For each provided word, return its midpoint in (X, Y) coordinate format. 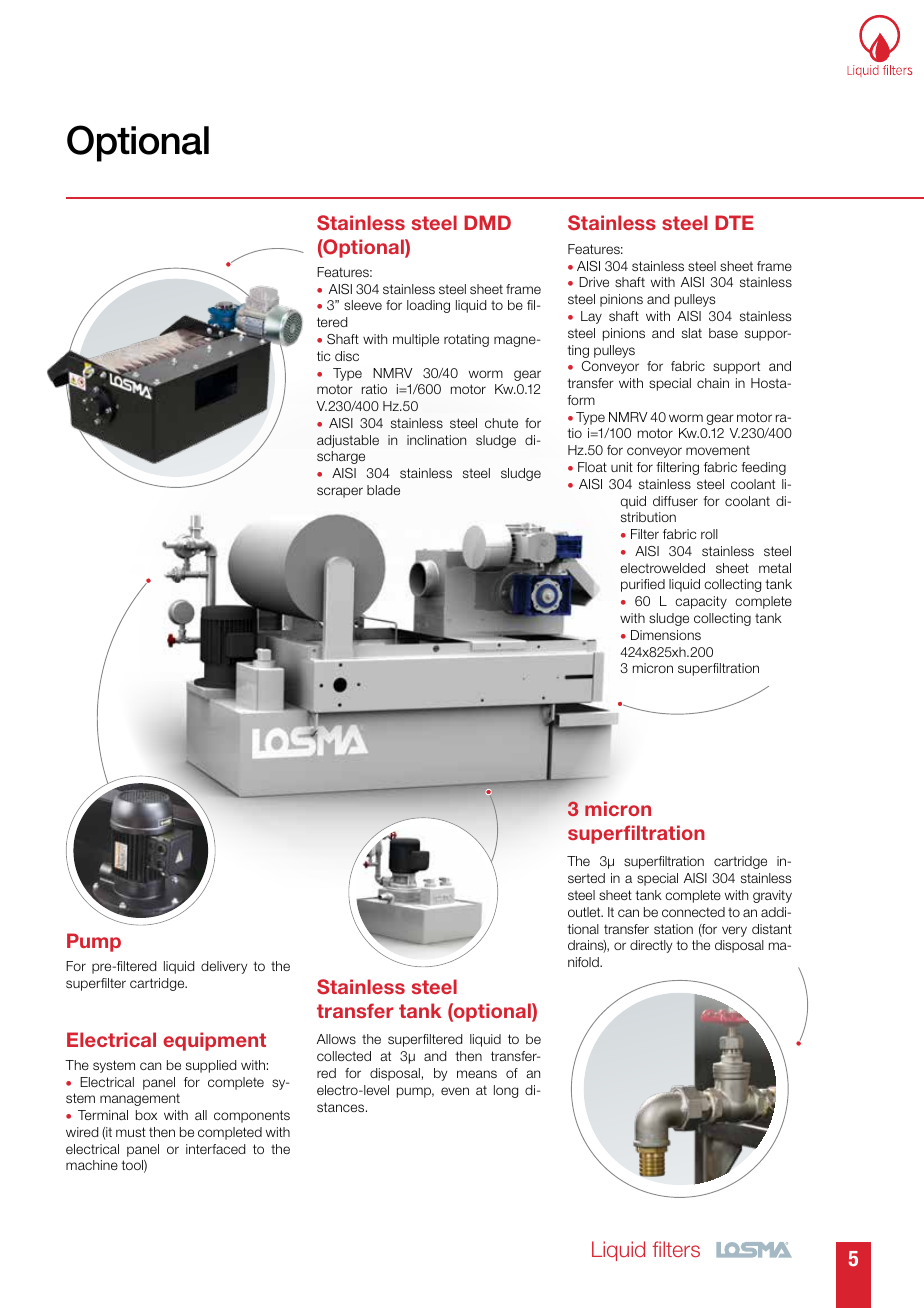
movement (718, 450)
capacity (701, 602)
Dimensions (666, 635)
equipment (214, 1041)
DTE (734, 222)
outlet (585, 912)
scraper (340, 492)
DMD (487, 222)
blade (383, 490)
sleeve (363, 305)
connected (693, 912)
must (131, 1132)
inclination (436, 440)
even (455, 1091)
